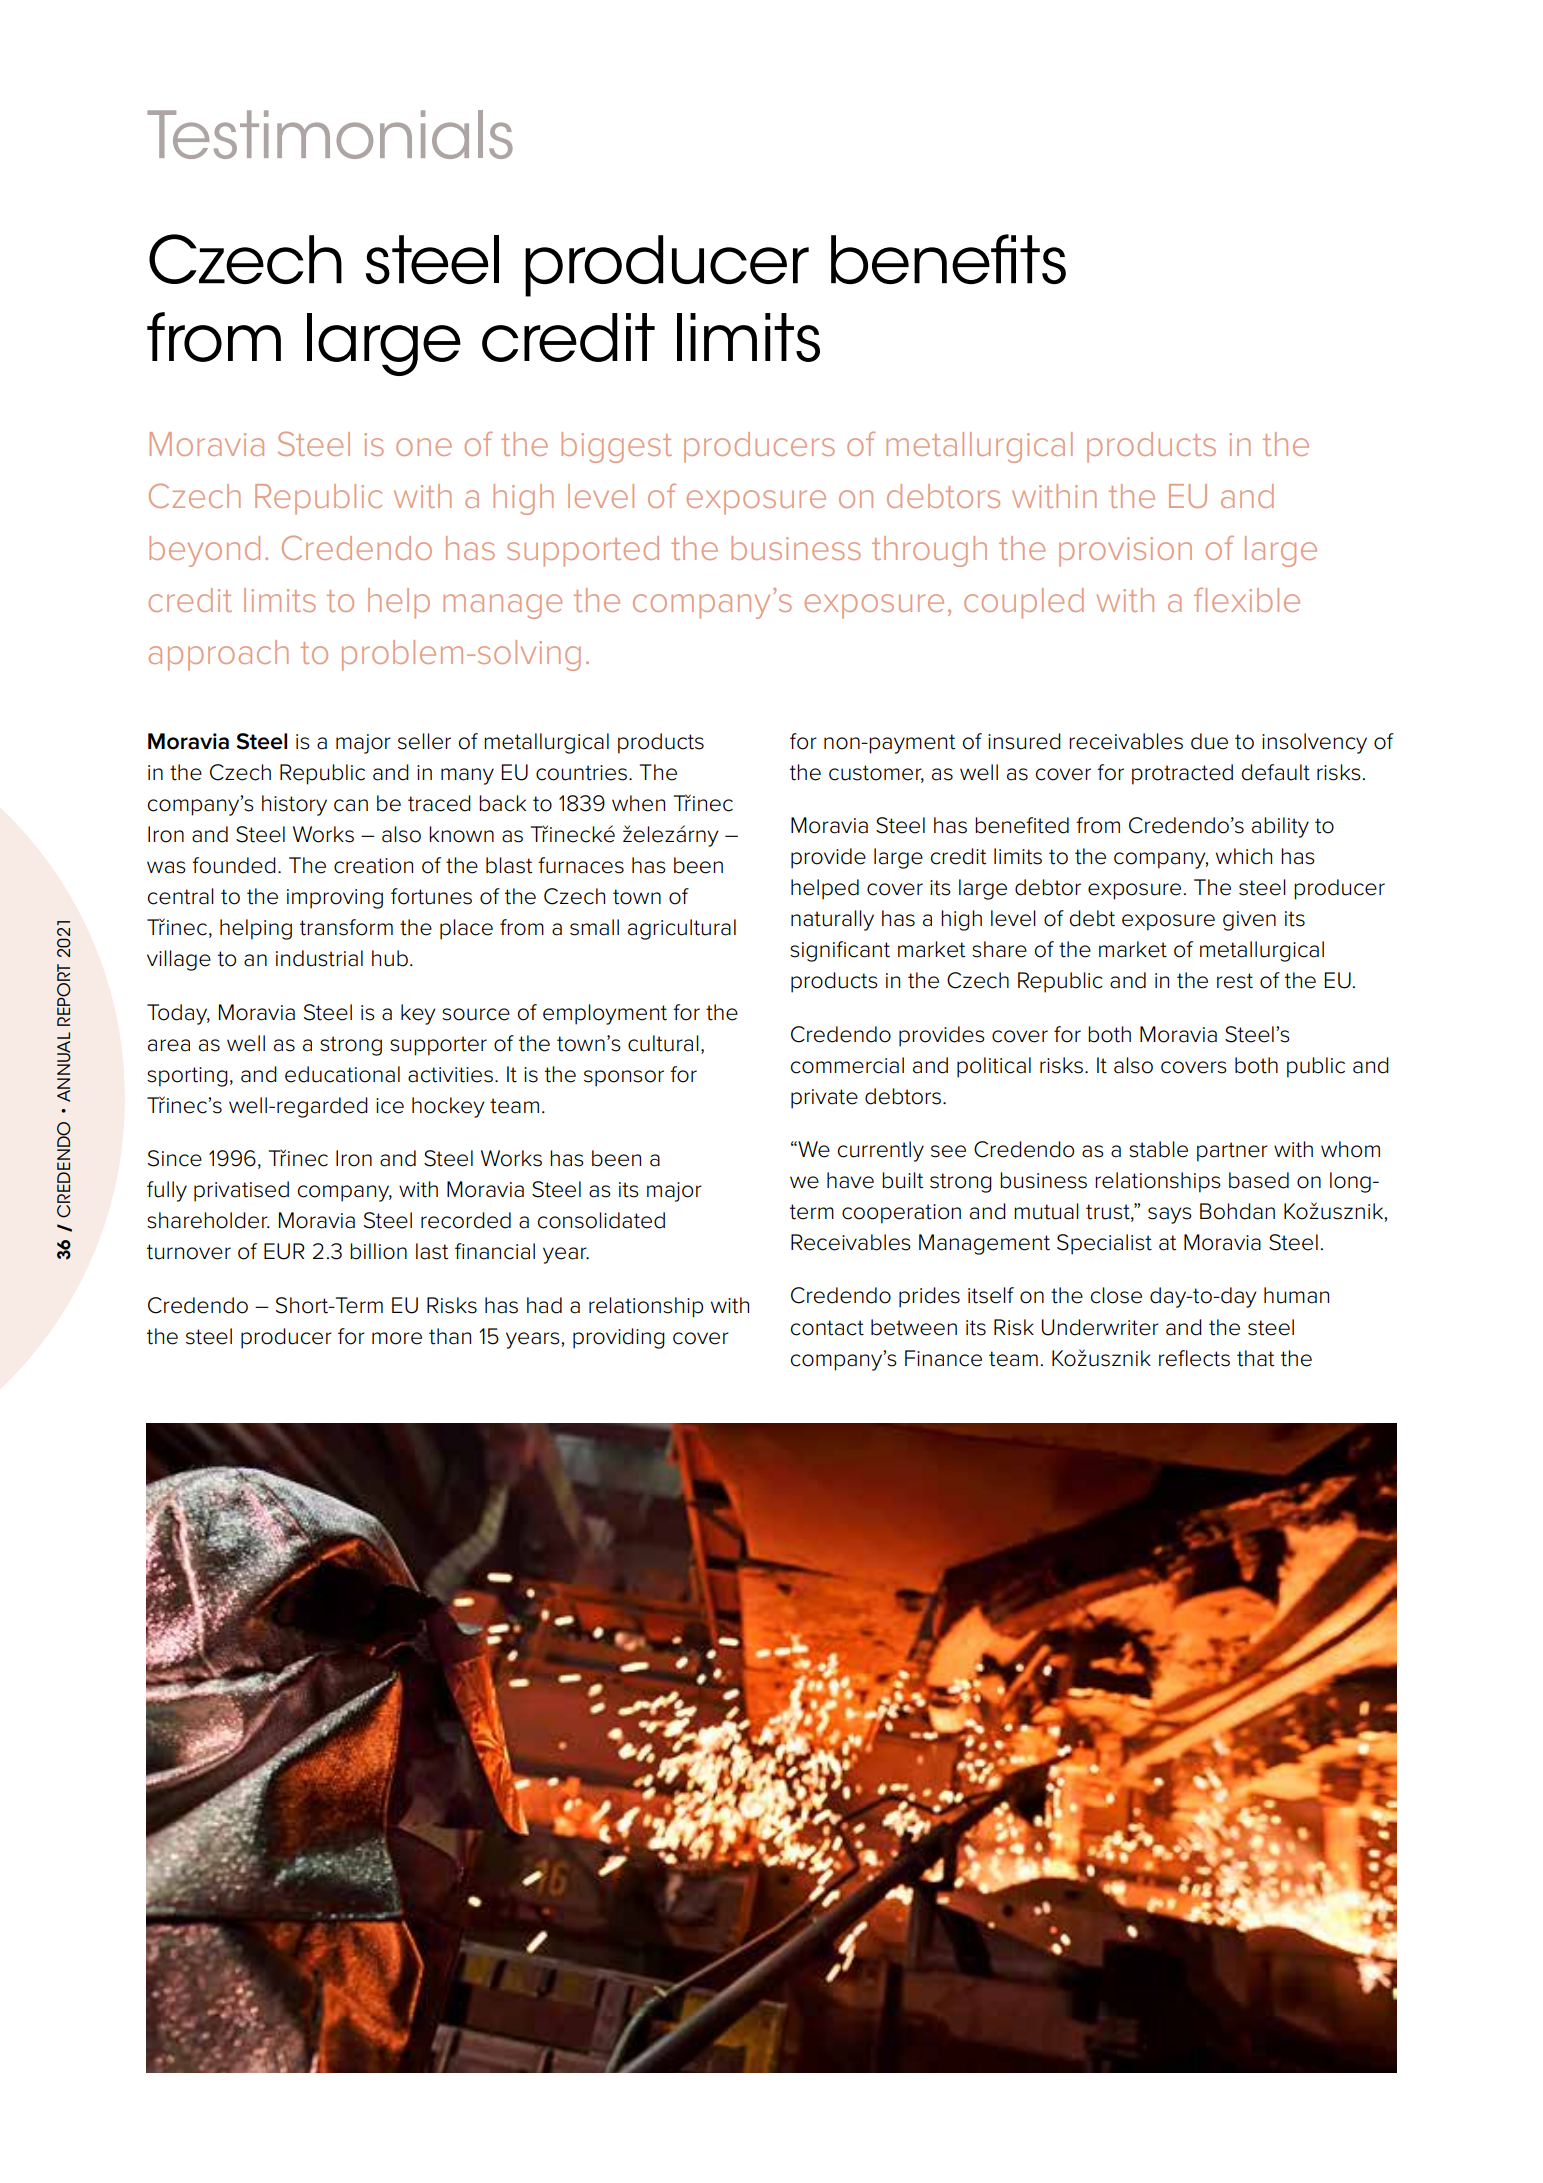 This page has height=2183, width=1543. What do you see at coordinates (424, 447) in the page?
I see `one` at bounding box center [424, 447].
